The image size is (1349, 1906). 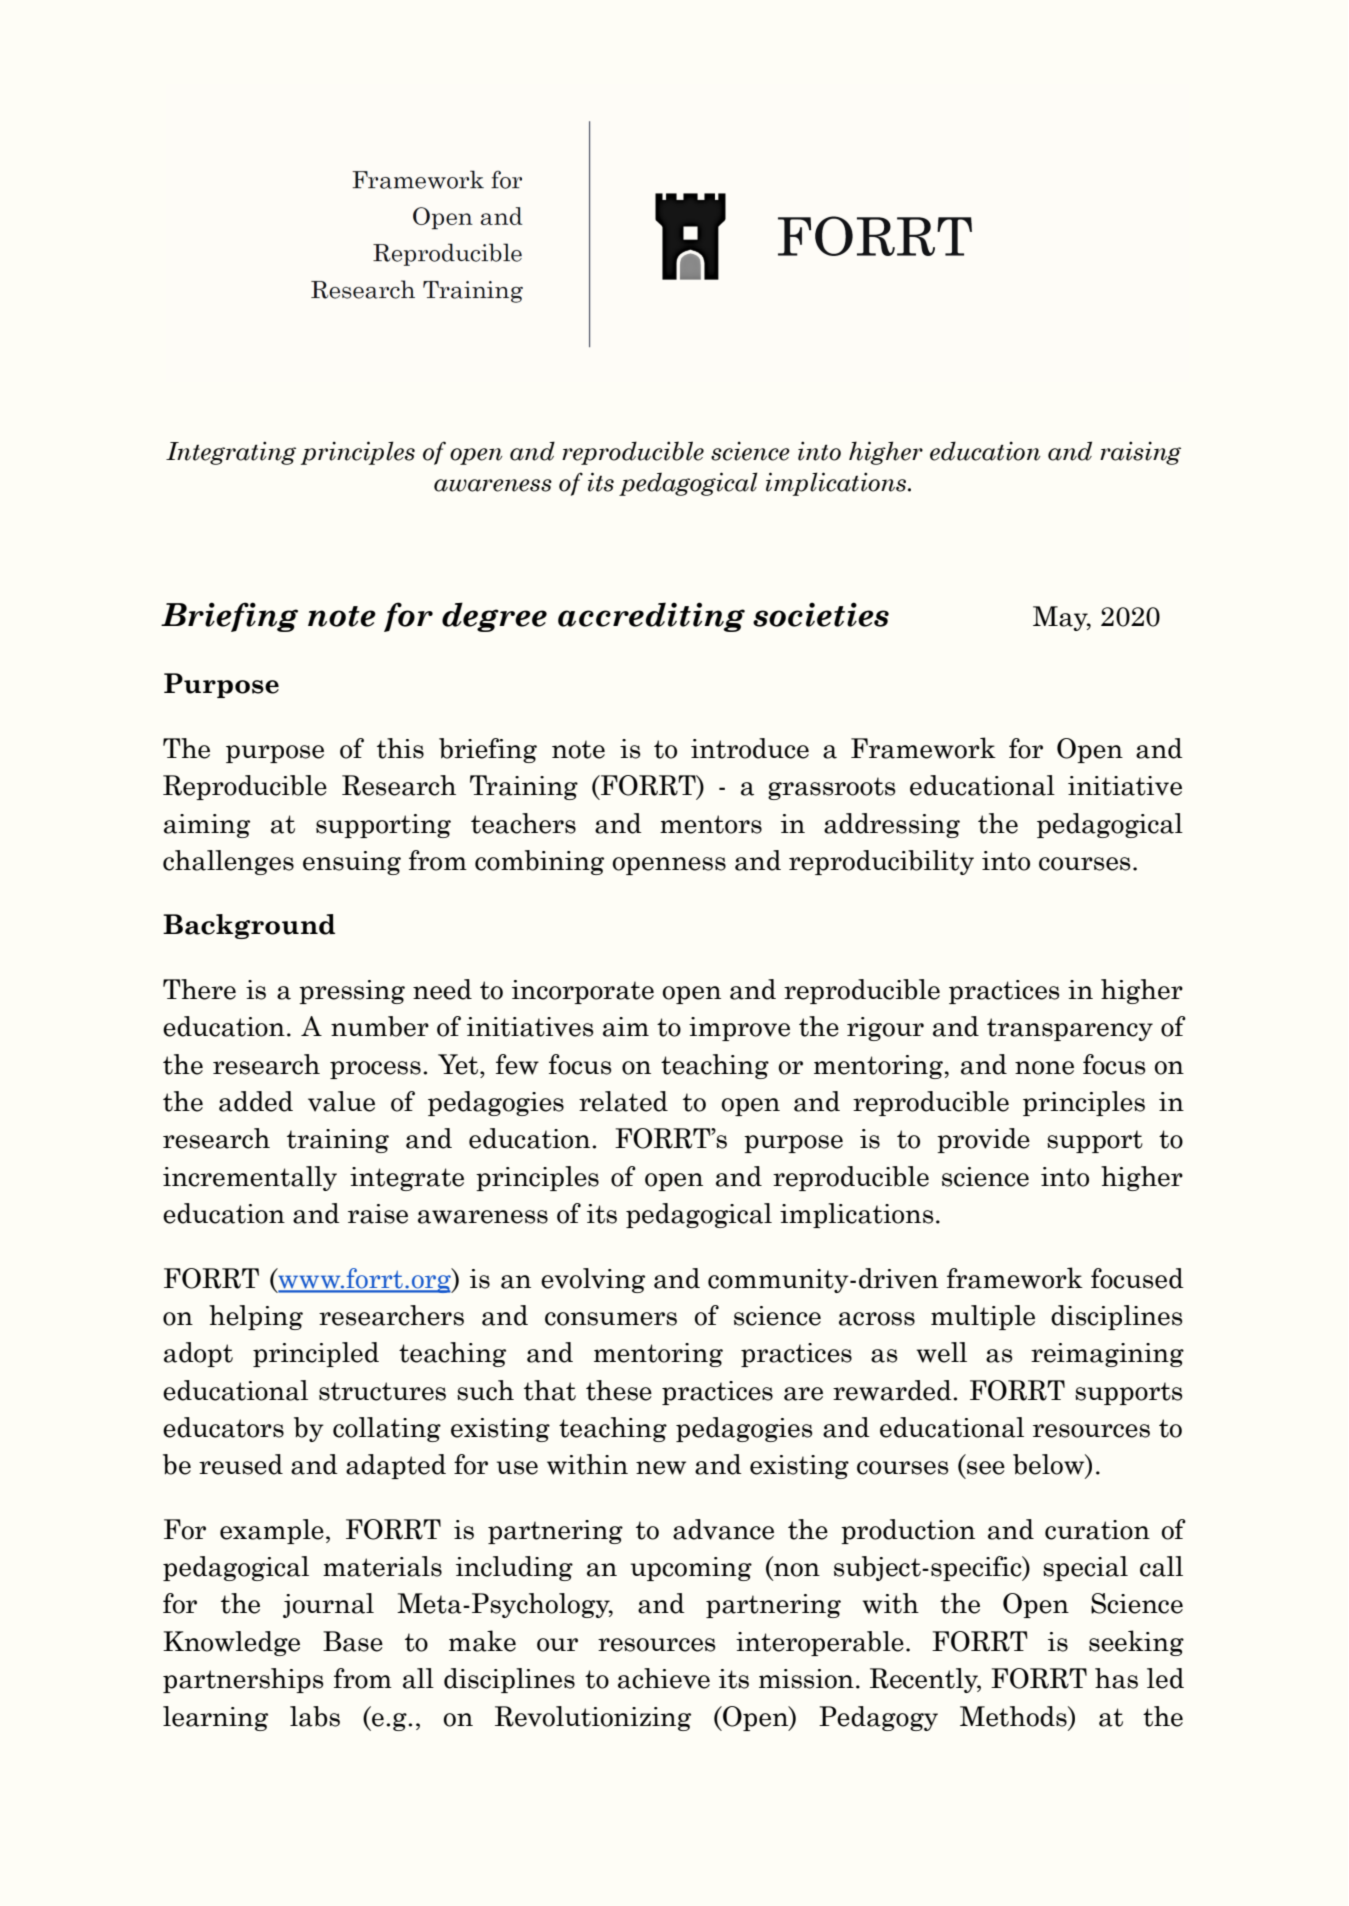 What do you see at coordinates (623, 1101) in the screenshot?
I see `related` at bounding box center [623, 1101].
